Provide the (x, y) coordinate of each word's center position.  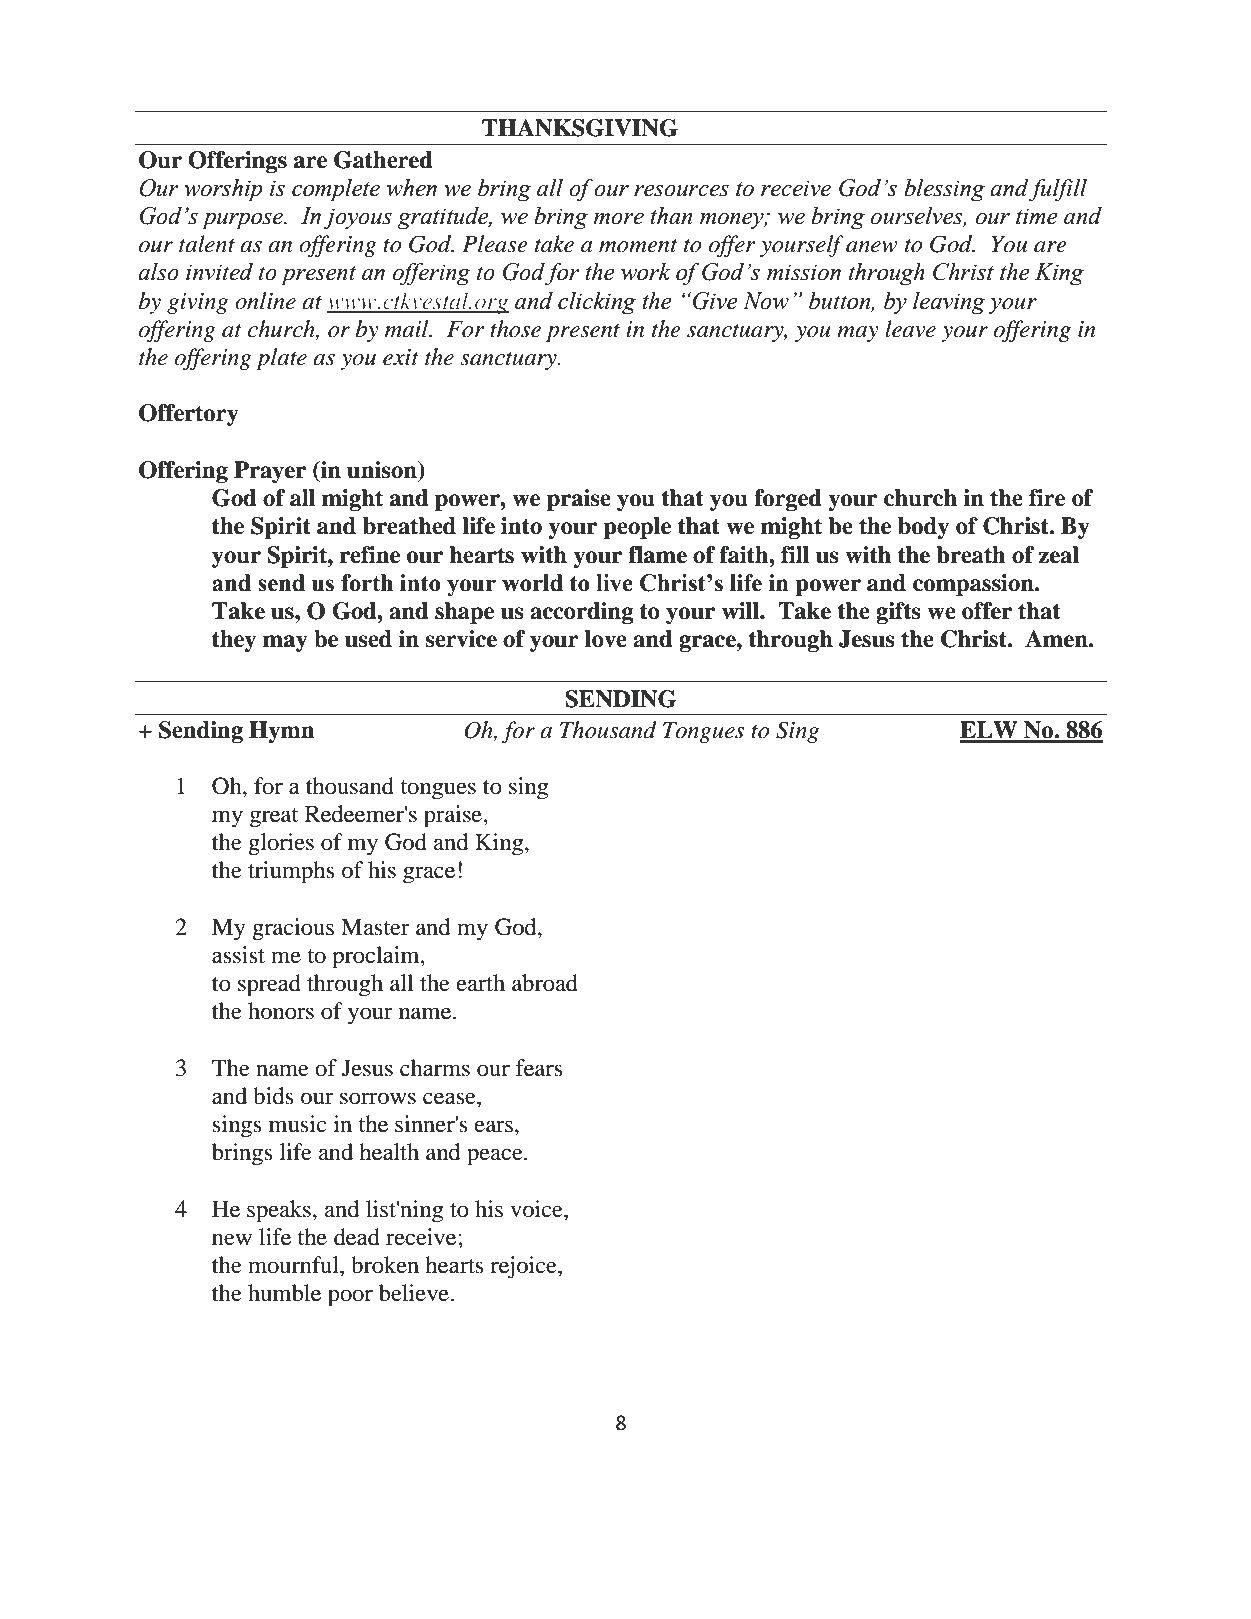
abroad (545, 983)
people (637, 528)
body (923, 528)
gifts (898, 613)
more (618, 219)
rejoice (524, 1267)
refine (370, 555)
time (1037, 216)
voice (537, 1209)
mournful (294, 1265)
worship (223, 190)
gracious (293, 929)
